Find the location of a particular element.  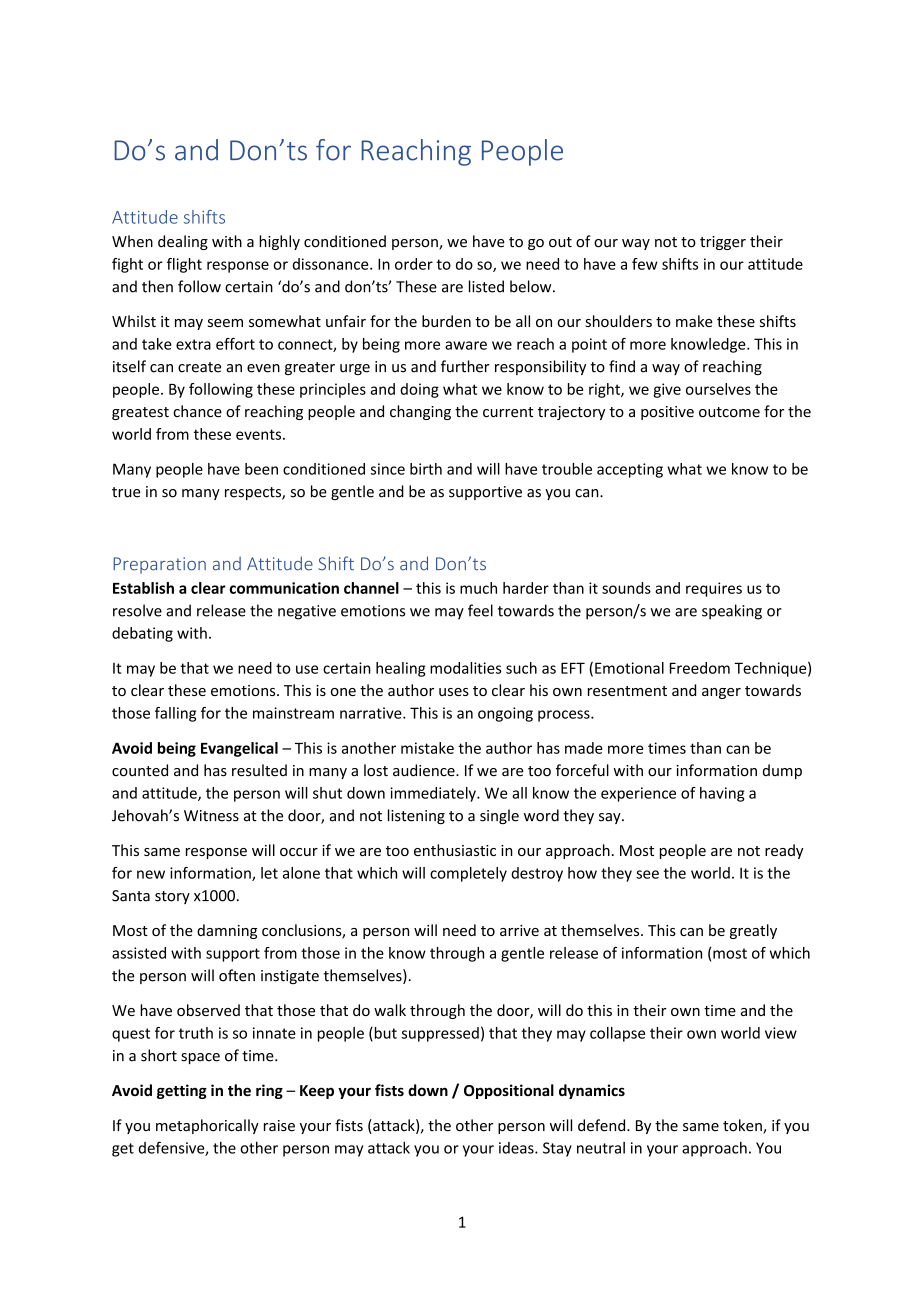

Preparation is located at coordinates (159, 565).
